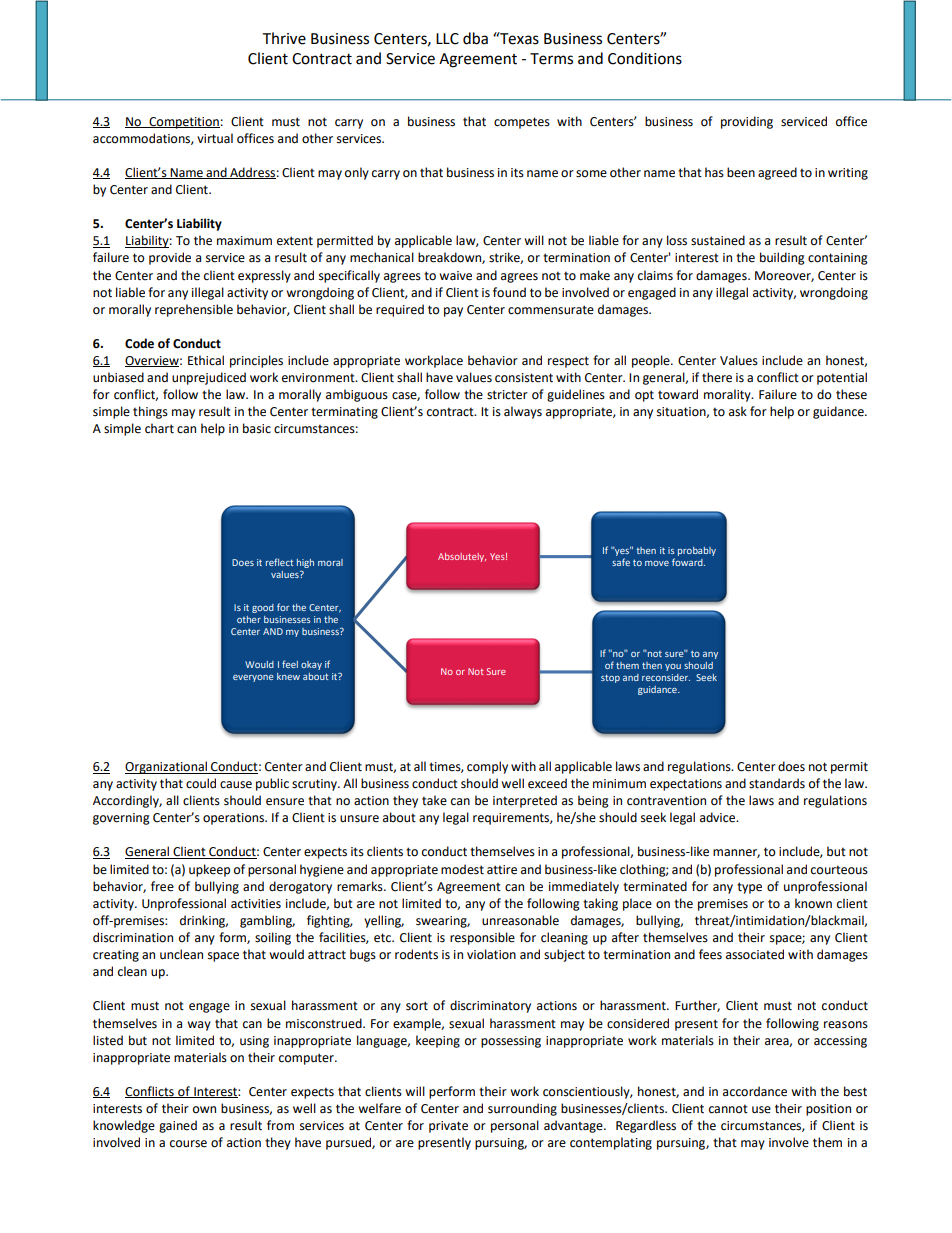  I want to click on dba, so click(475, 38).
